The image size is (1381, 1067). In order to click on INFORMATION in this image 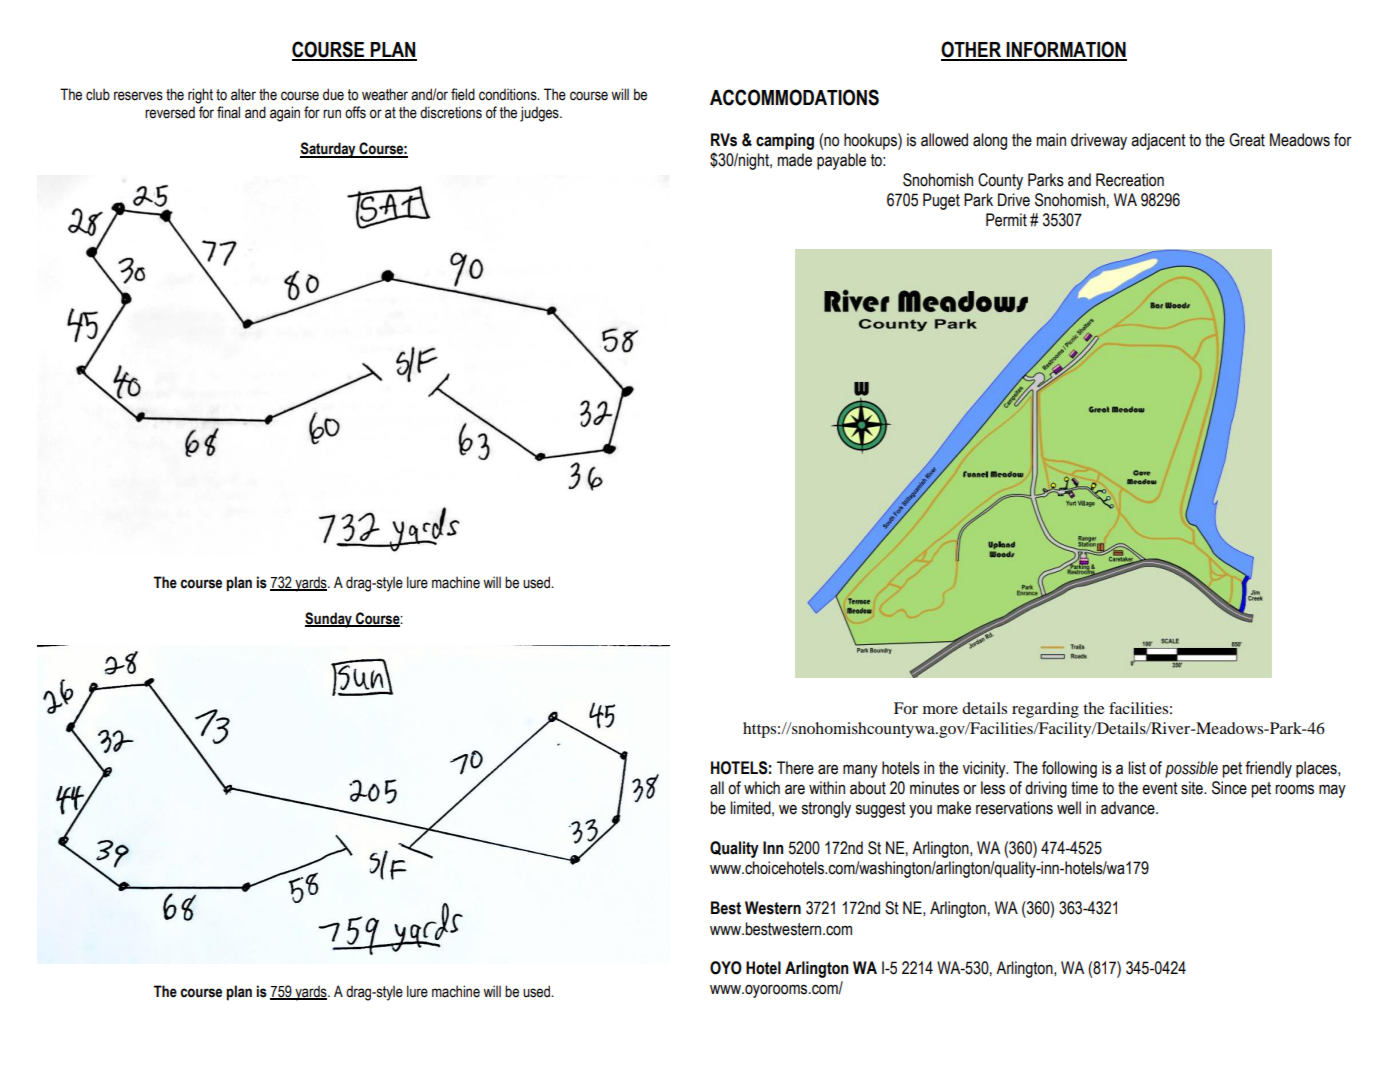, I will do `click(1066, 50)`.
